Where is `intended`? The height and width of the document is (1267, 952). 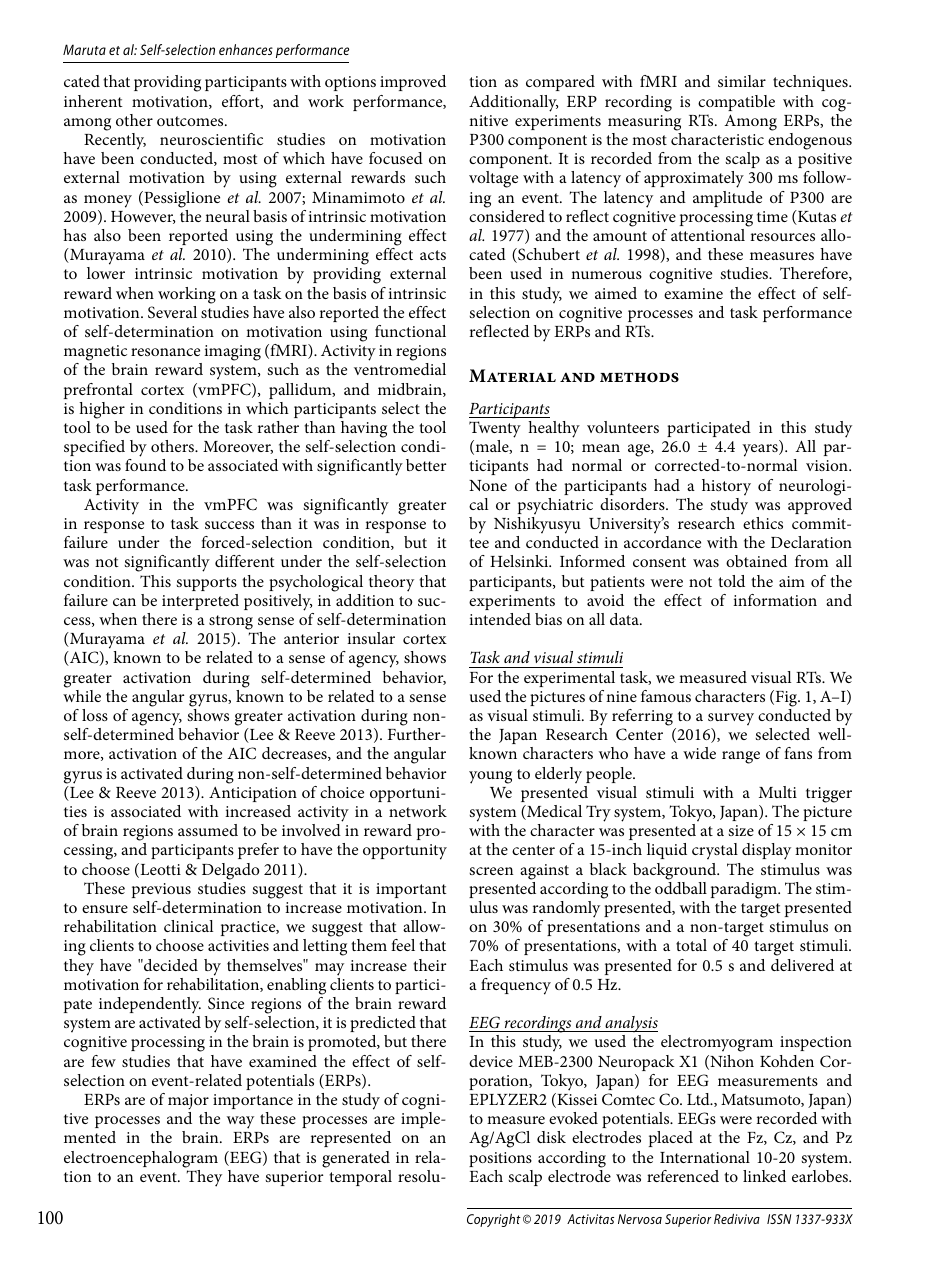 intended is located at coordinates (500, 619).
